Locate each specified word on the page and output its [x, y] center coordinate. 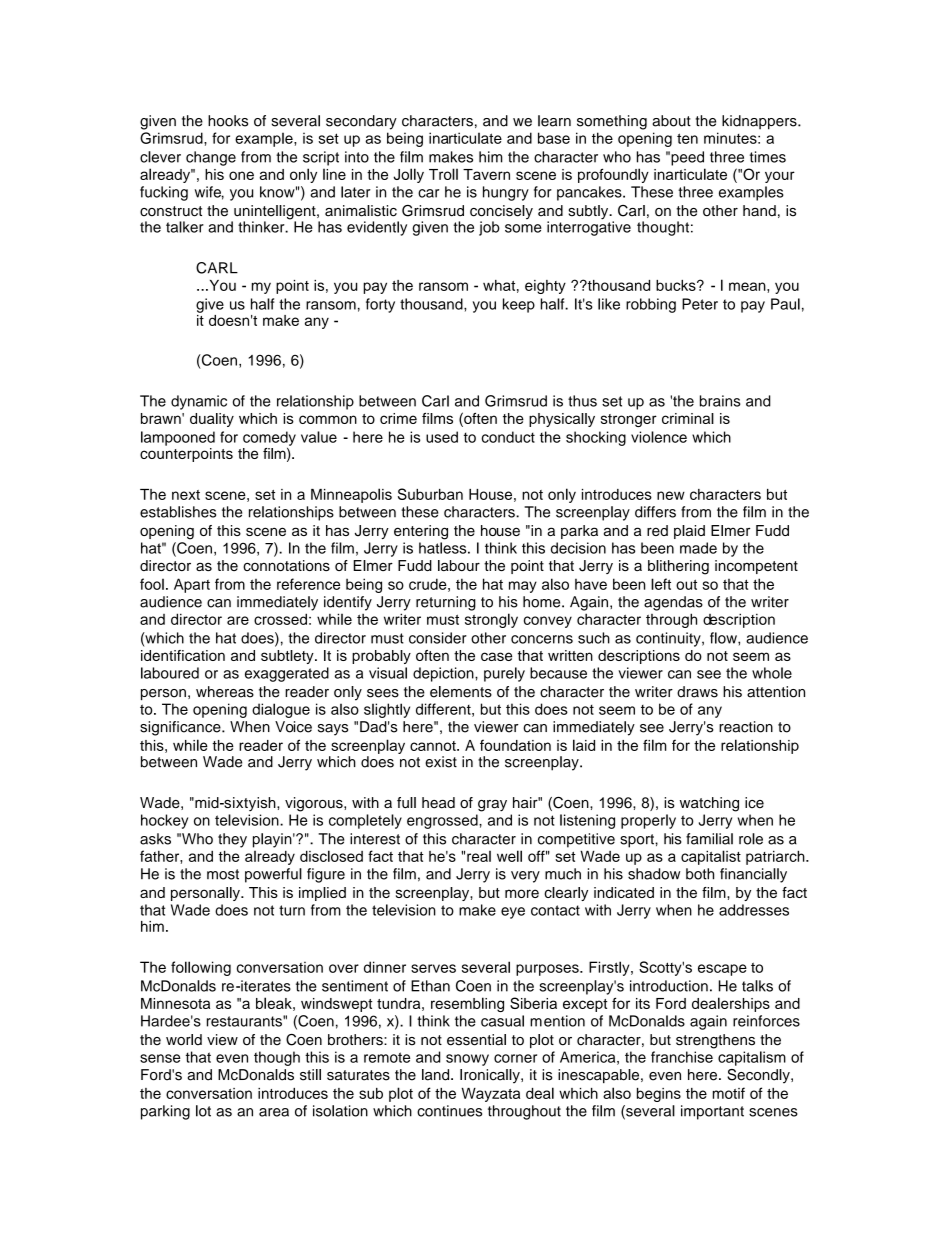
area [274, 1112]
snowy [467, 1060]
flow [724, 638]
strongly [491, 620]
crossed [280, 619]
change [211, 158]
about [671, 121]
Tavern [486, 174]
